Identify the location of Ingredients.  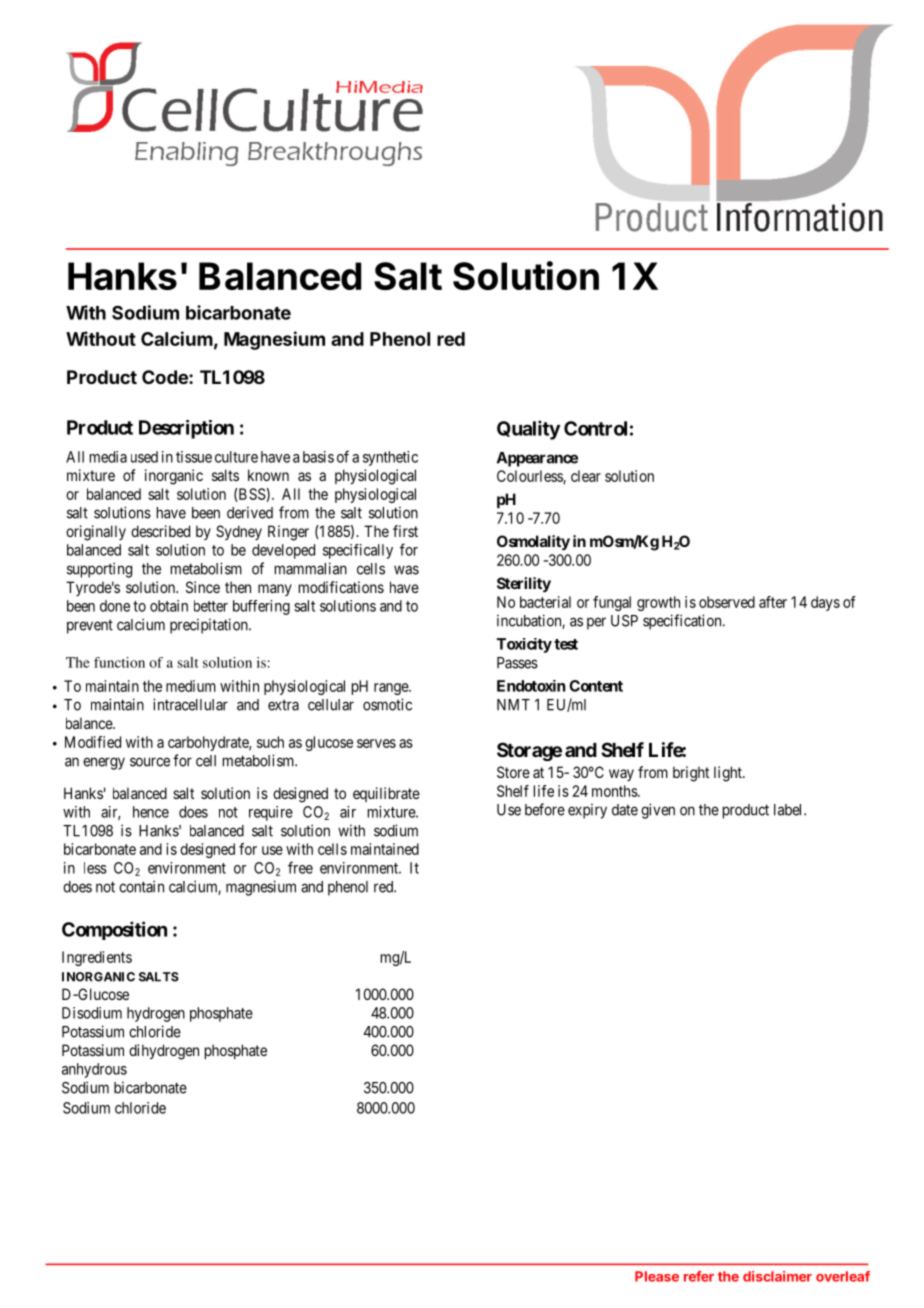
(97, 958).
